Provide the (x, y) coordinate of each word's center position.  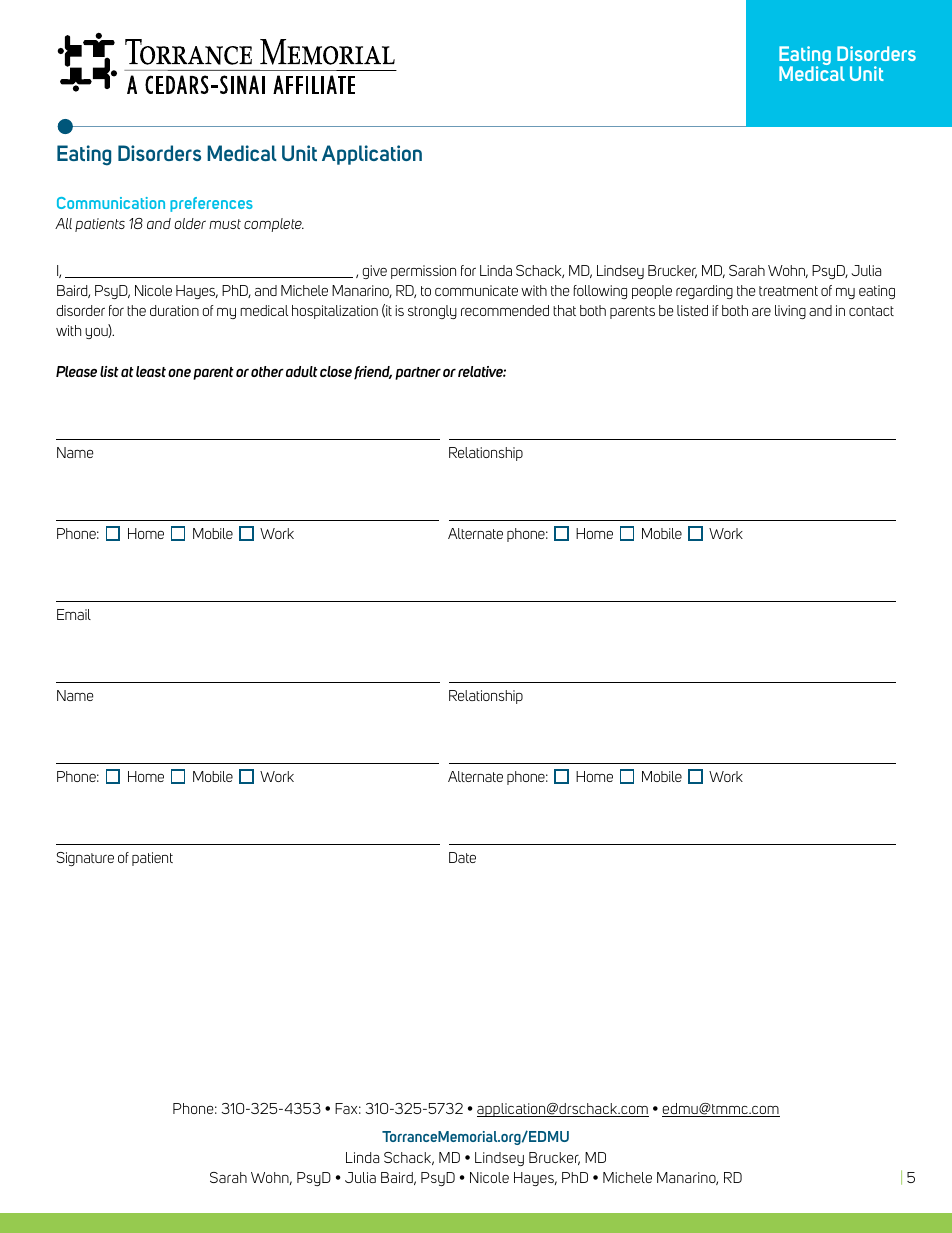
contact (871, 311)
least (151, 371)
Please (76, 371)
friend (373, 373)
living (790, 312)
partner (418, 373)
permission (423, 272)
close (336, 371)
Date (462, 857)
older (190, 223)
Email (74, 614)
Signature (85, 859)
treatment (788, 291)
